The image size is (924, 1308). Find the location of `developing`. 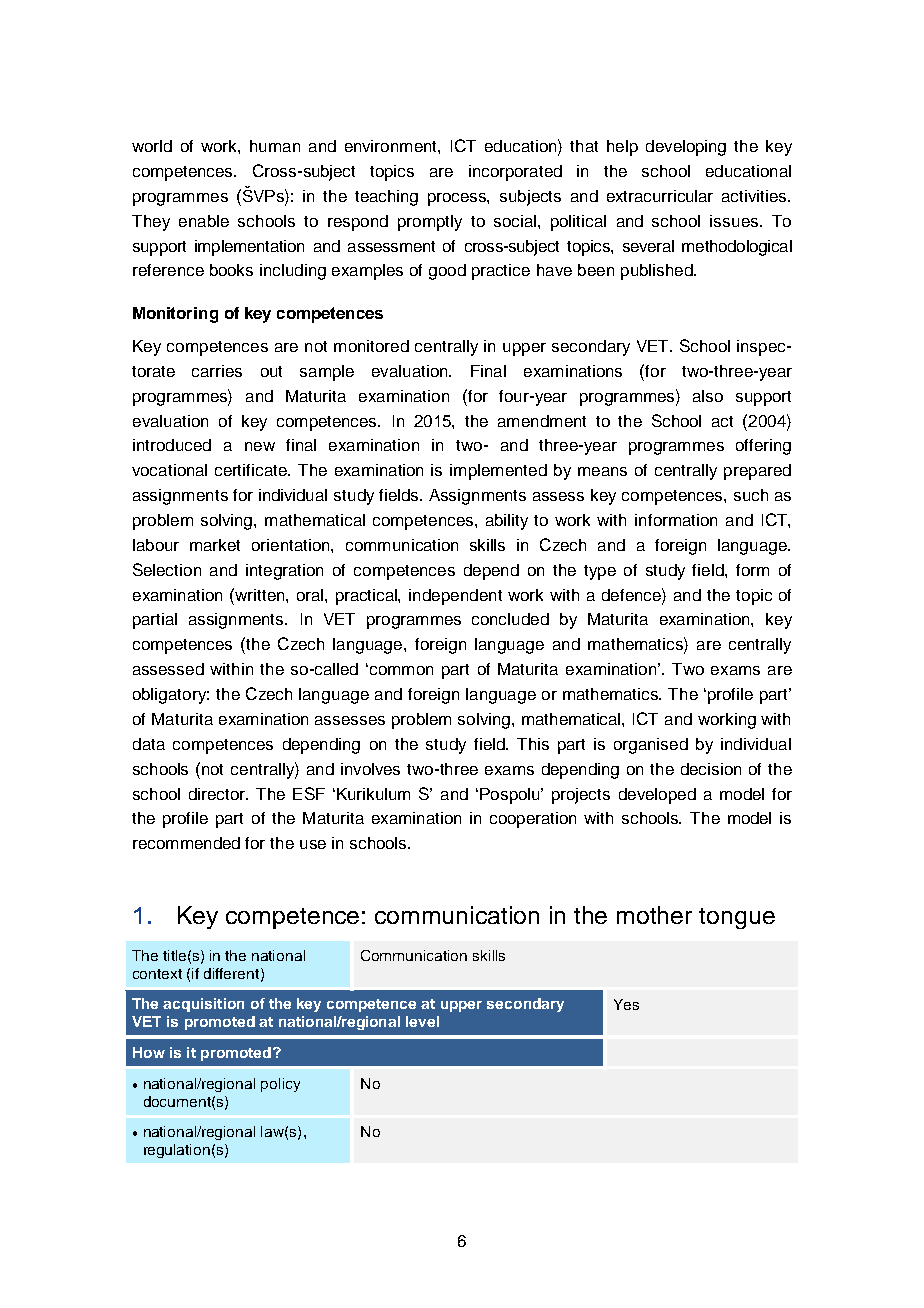

developing is located at coordinates (686, 148).
